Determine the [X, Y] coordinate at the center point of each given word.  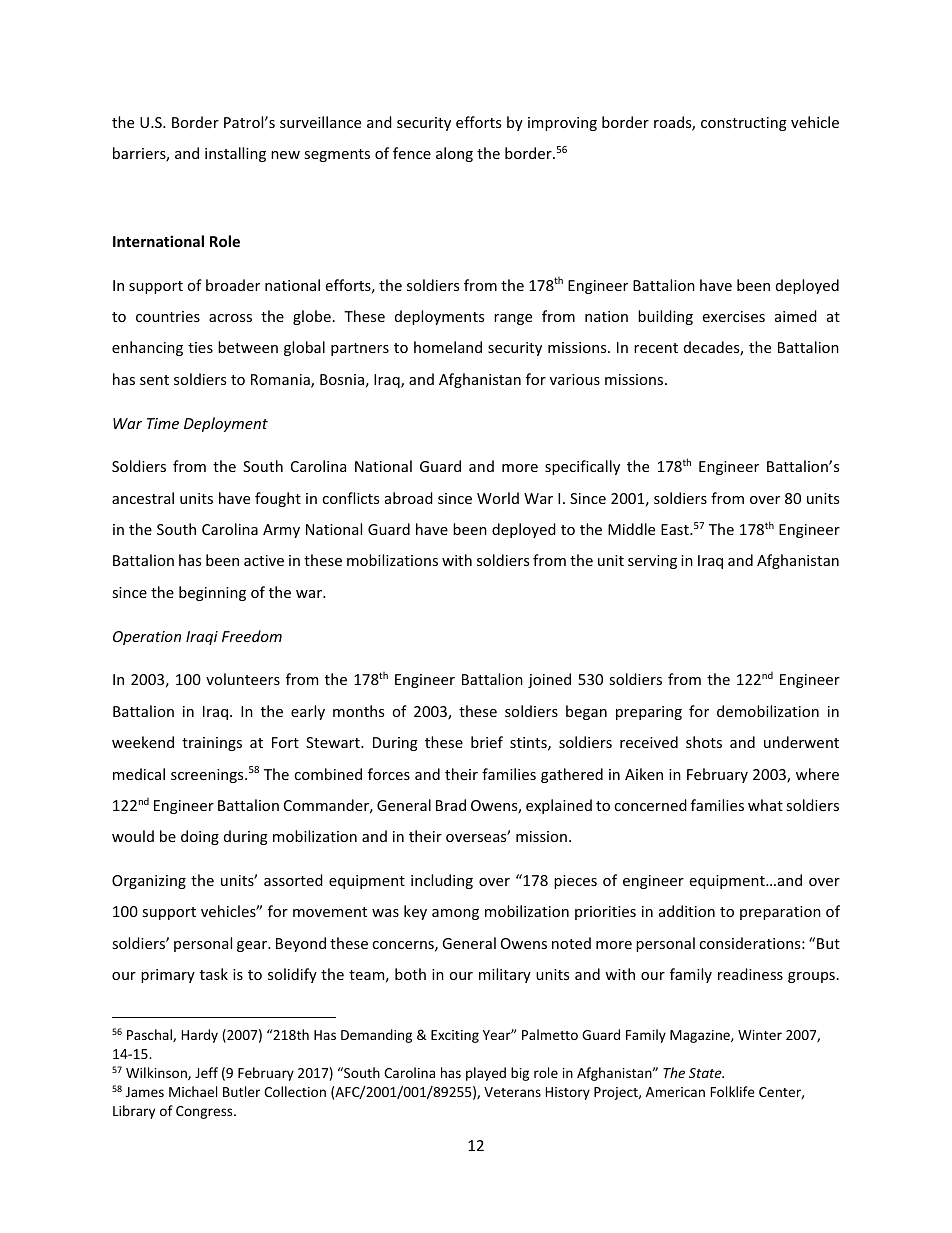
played [486, 1074]
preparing [649, 713]
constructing [744, 124]
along [454, 154]
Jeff [206, 1072]
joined [549, 680]
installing [235, 154]
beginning [212, 593]
